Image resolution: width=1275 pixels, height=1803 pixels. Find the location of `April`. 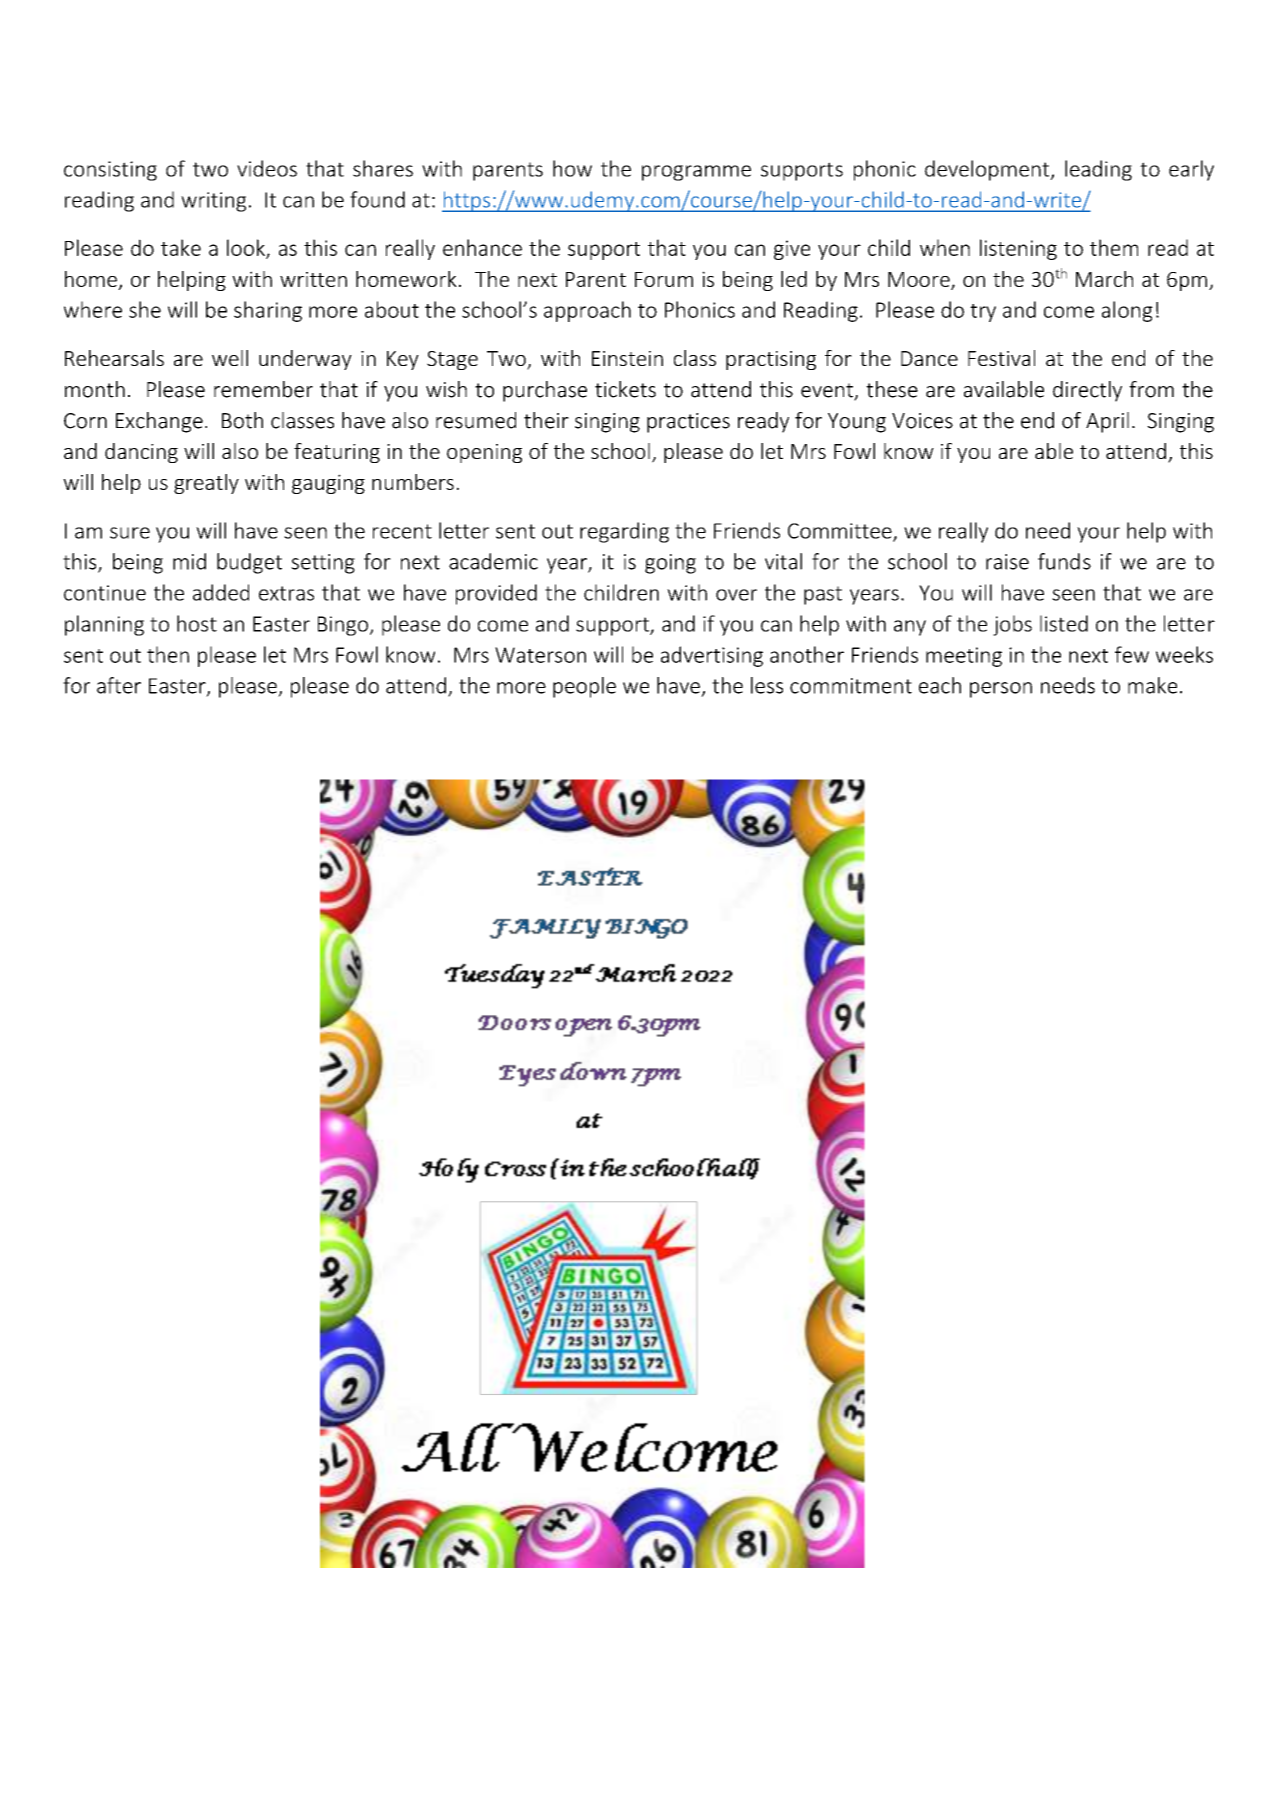

April is located at coordinates (1107, 422).
